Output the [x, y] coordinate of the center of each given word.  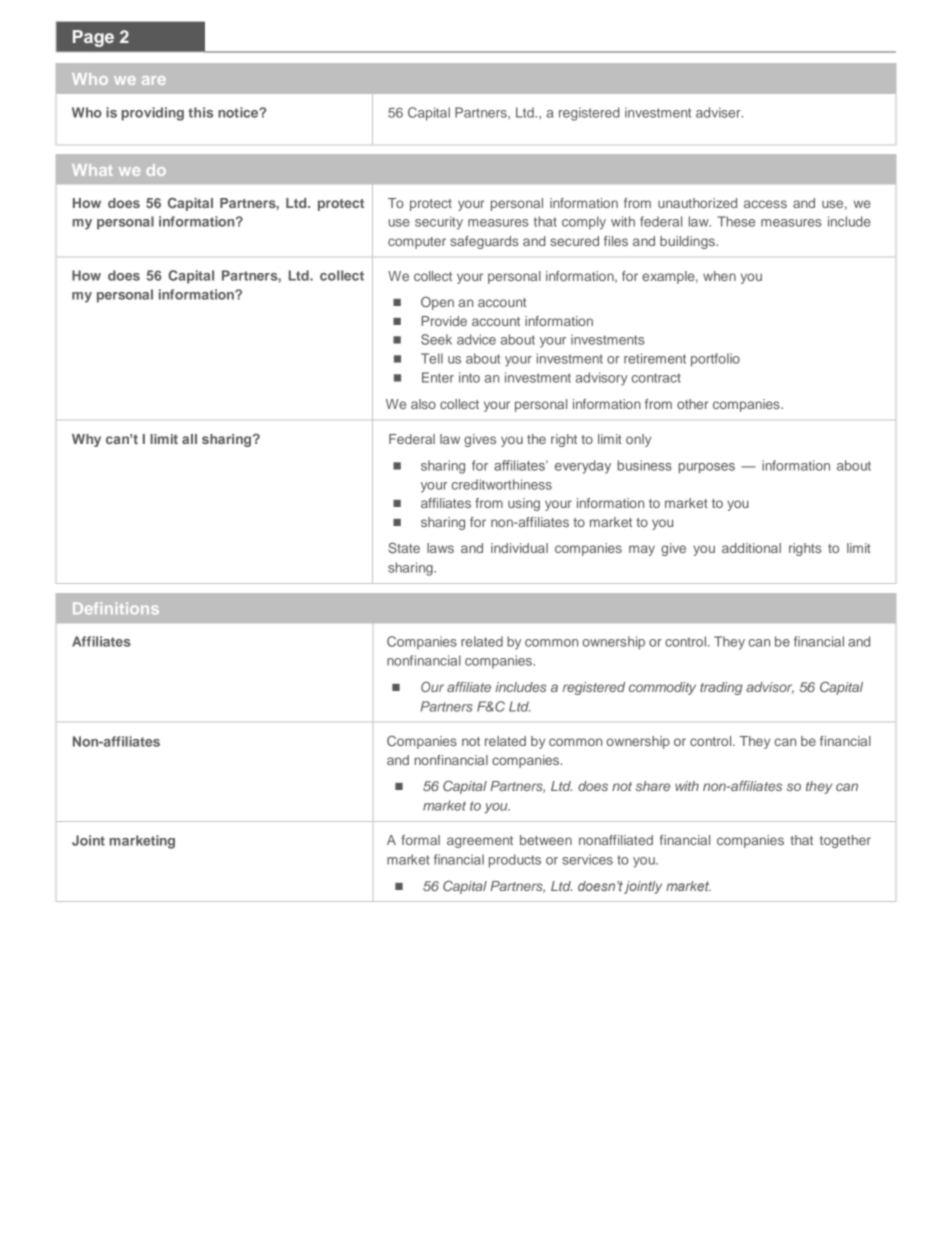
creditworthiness [502, 484]
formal [420, 840]
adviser [719, 112]
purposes [707, 468]
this [200, 112]
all [189, 439]
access [765, 204]
